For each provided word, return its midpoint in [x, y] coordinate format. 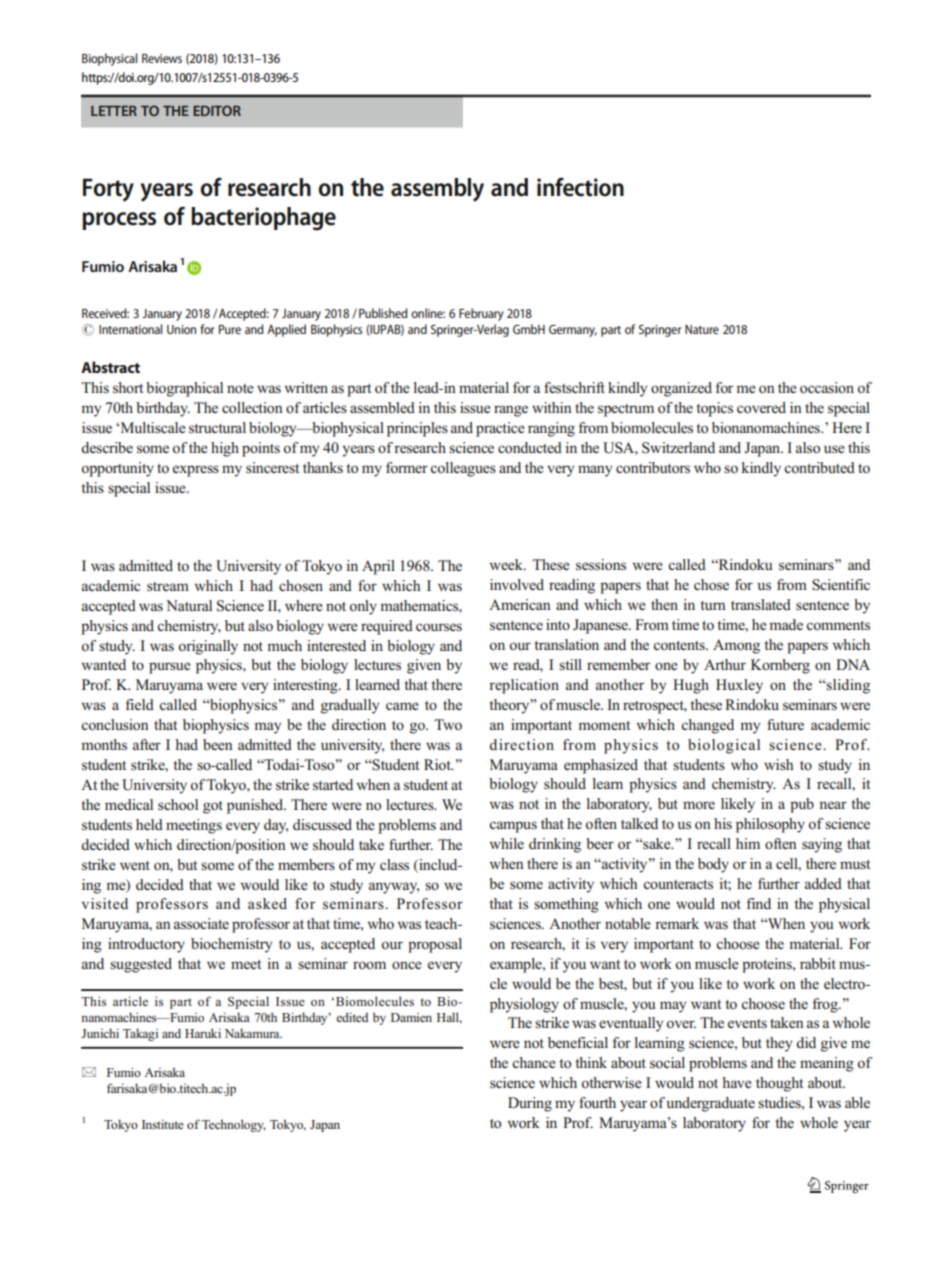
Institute [163, 1124]
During [530, 1104]
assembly [437, 190]
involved [517, 584]
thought [779, 1084]
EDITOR [217, 110]
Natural [189, 605]
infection [580, 187]
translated [761, 604]
